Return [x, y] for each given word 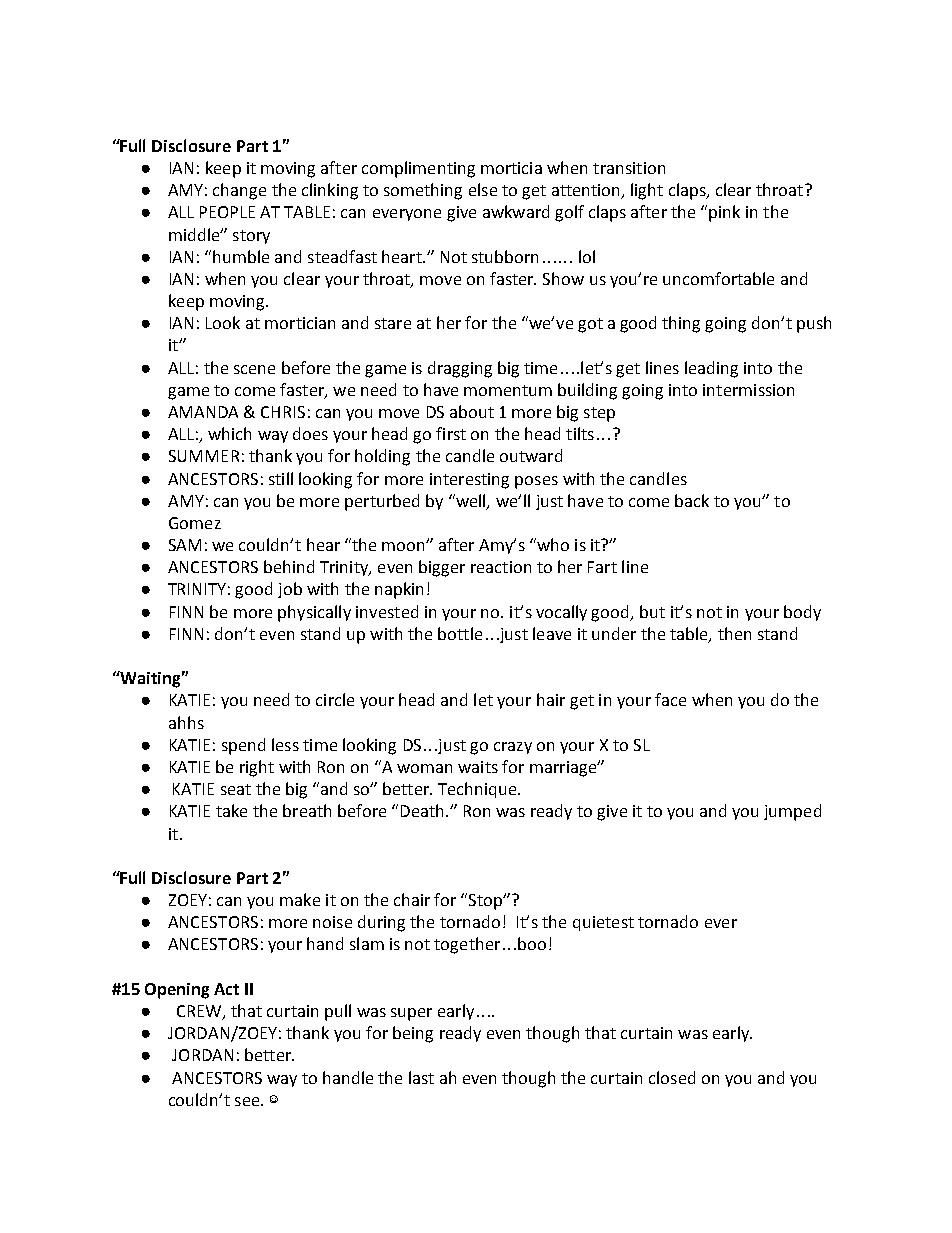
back [692, 500]
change [239, 191]
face [670, 699]
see [248, 1101]
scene [254, 369]
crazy [513, 748]
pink [724, 213]
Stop [487, 902]
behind [289, 566]
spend [243, 746]
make [300, 899]
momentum [508, 390]
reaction [501, 567]
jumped [792, 812]
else [483, 189]
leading [711, 369]
